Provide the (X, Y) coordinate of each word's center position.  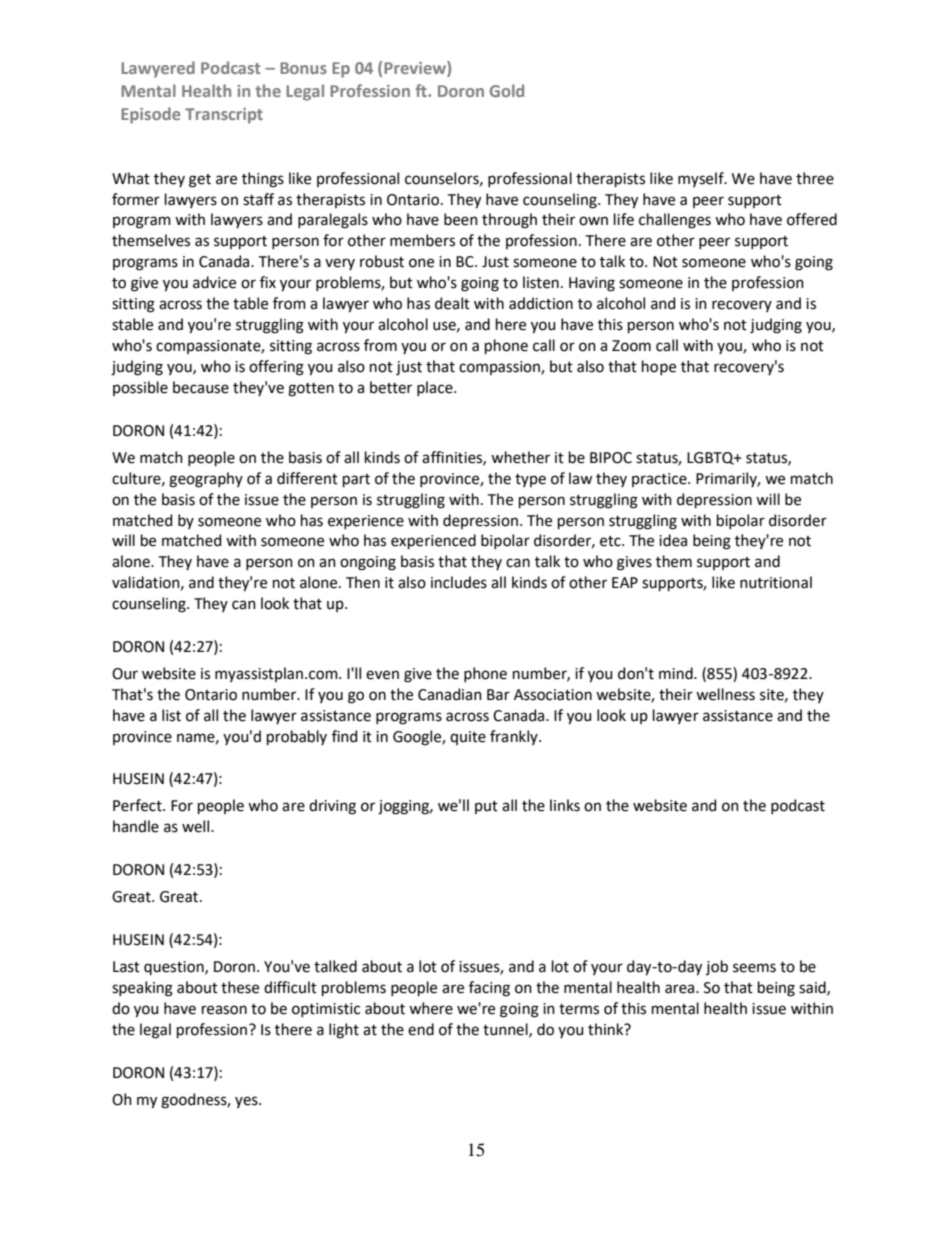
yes (247, 1102)
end (421, 1029)
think (607, 1029)
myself (702, 179)
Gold (507, 90)
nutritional (776, 582)
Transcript (224, 116)
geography (206, 480)
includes (459, 582)
